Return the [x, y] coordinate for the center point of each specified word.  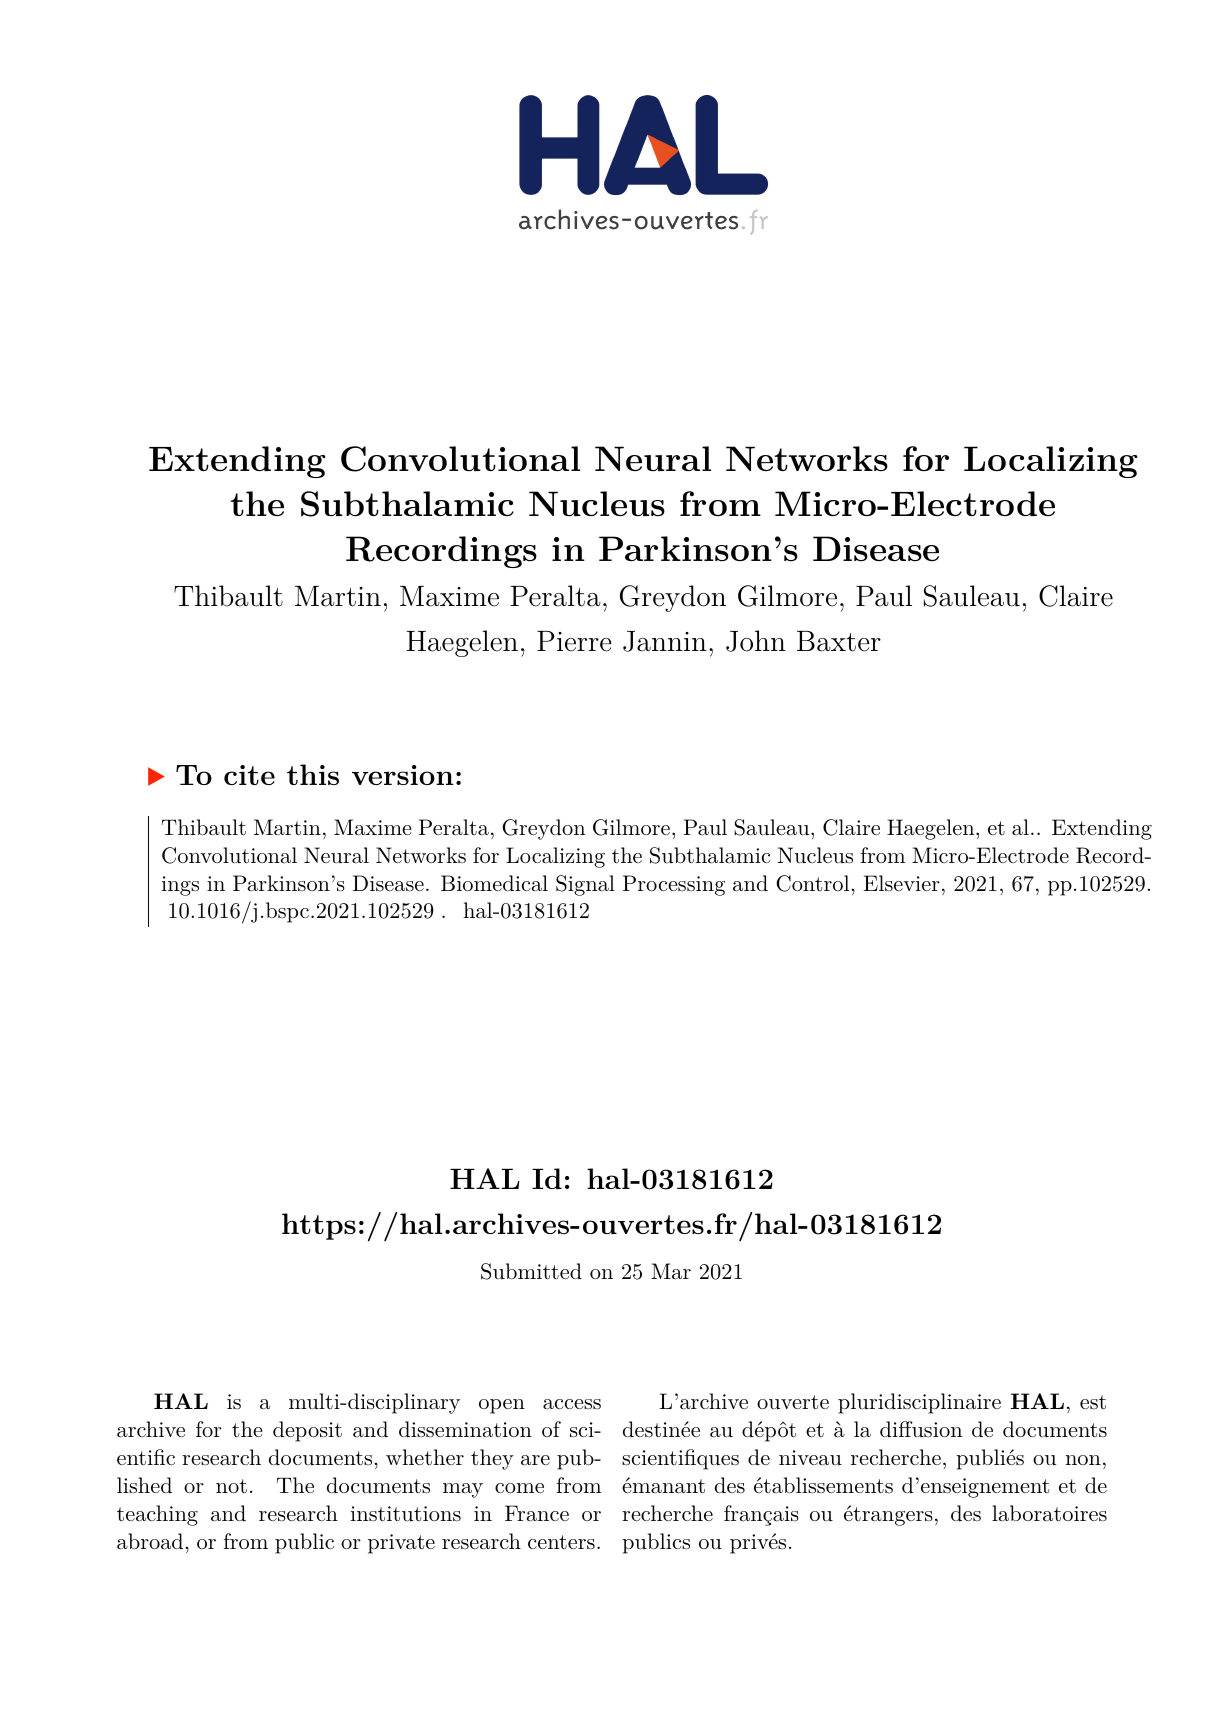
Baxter [839, 641]
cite [249, 775]
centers [561, 1542]
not [231, 1486]
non [1083, 1460]
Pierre [574, 641]
